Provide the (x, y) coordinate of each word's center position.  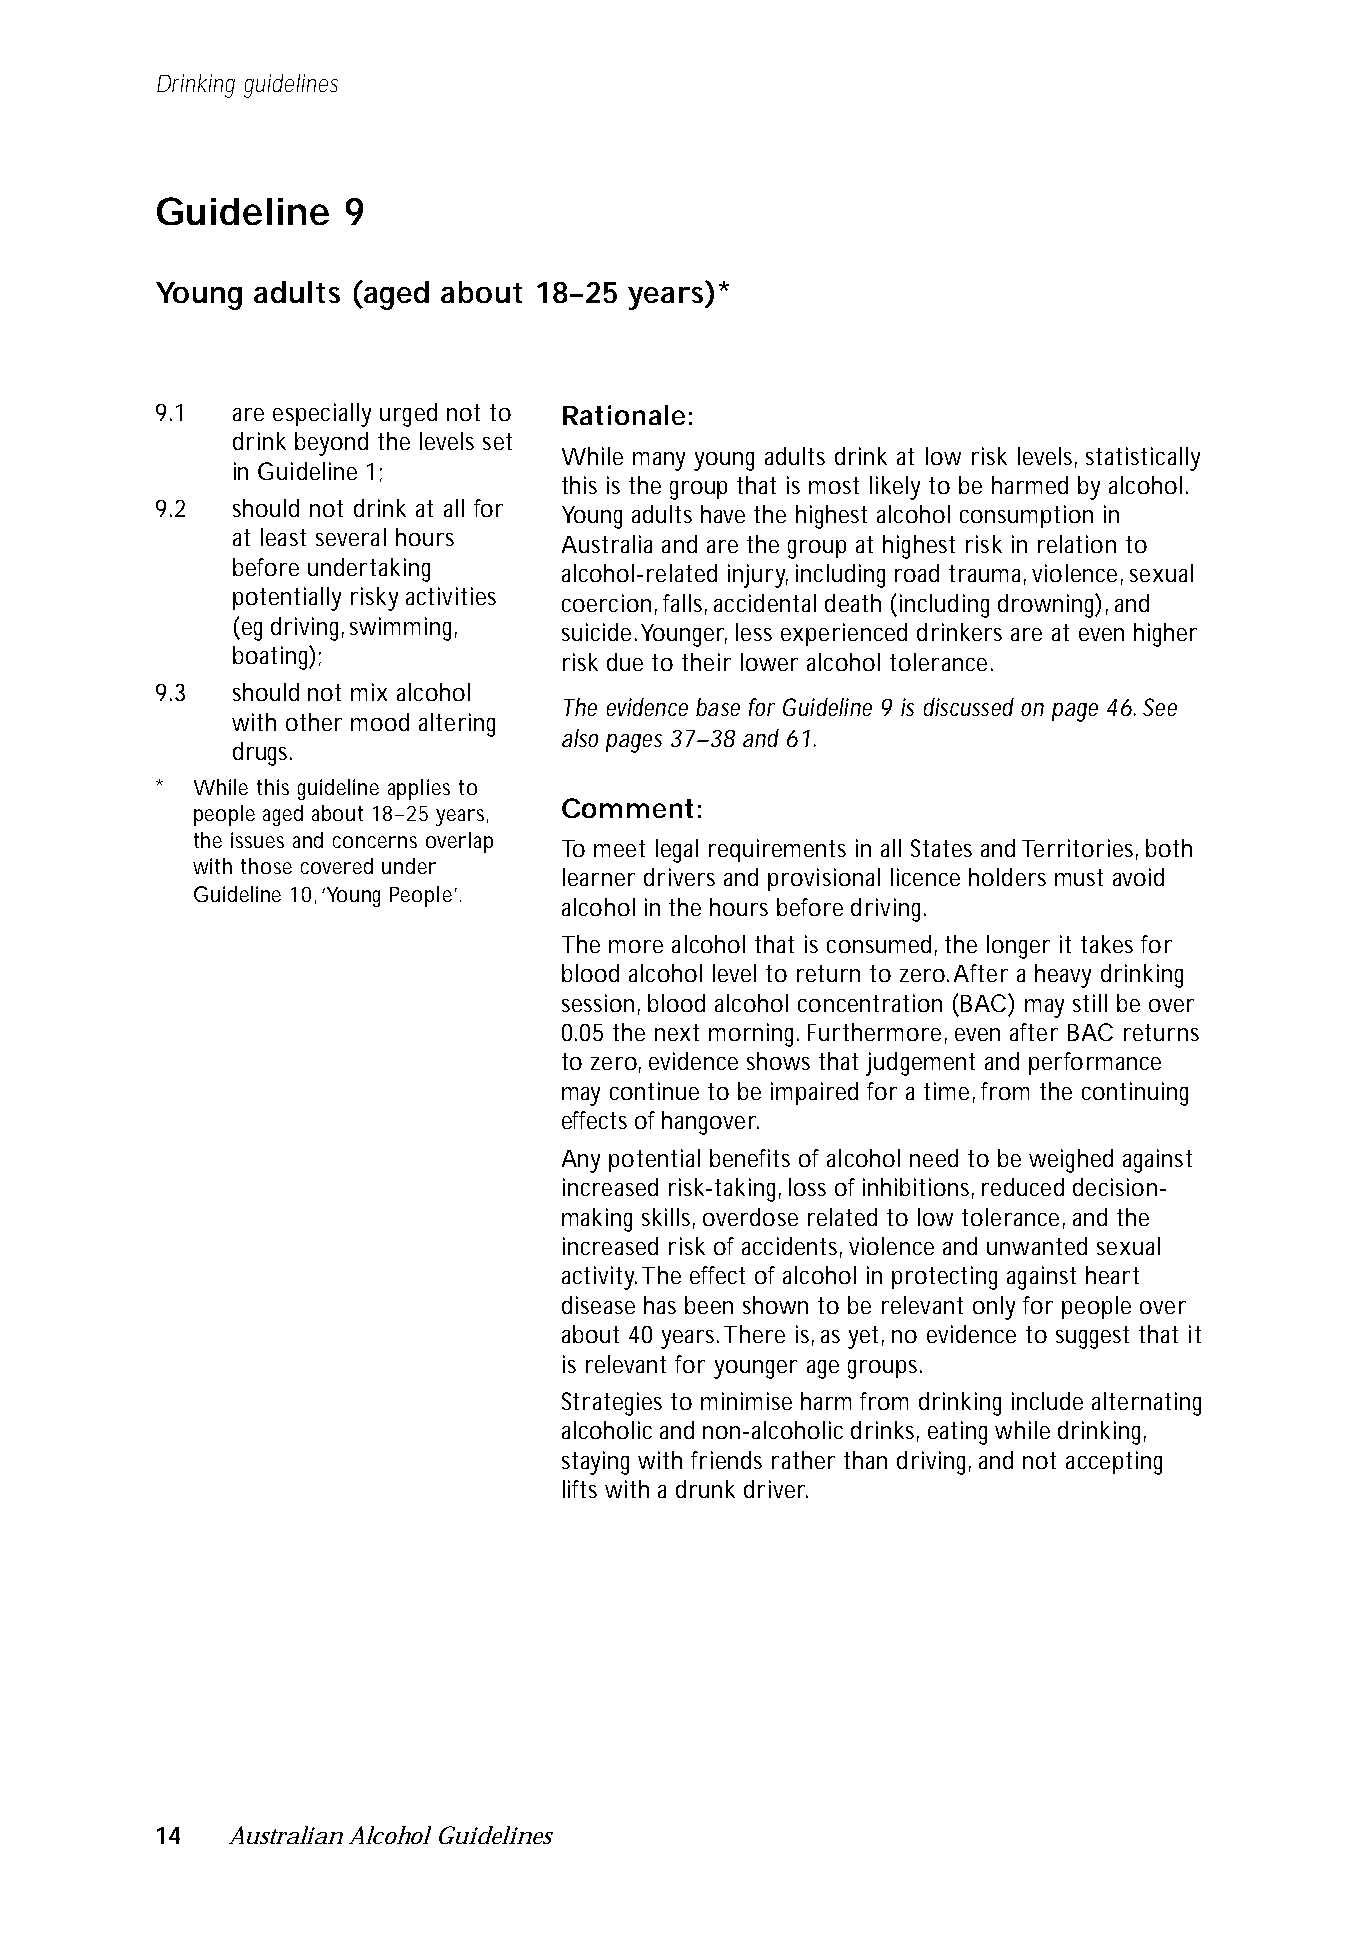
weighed (1071, 1161)
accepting (1114, 1463)
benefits (750, 1158)
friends (726, 1460)
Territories (1080, 849)
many (659, 461)
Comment (627, 808)
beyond (331, 444)
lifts (580, 1489)
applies (419, 789)
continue (654, 1091)
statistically (1143, 459)
